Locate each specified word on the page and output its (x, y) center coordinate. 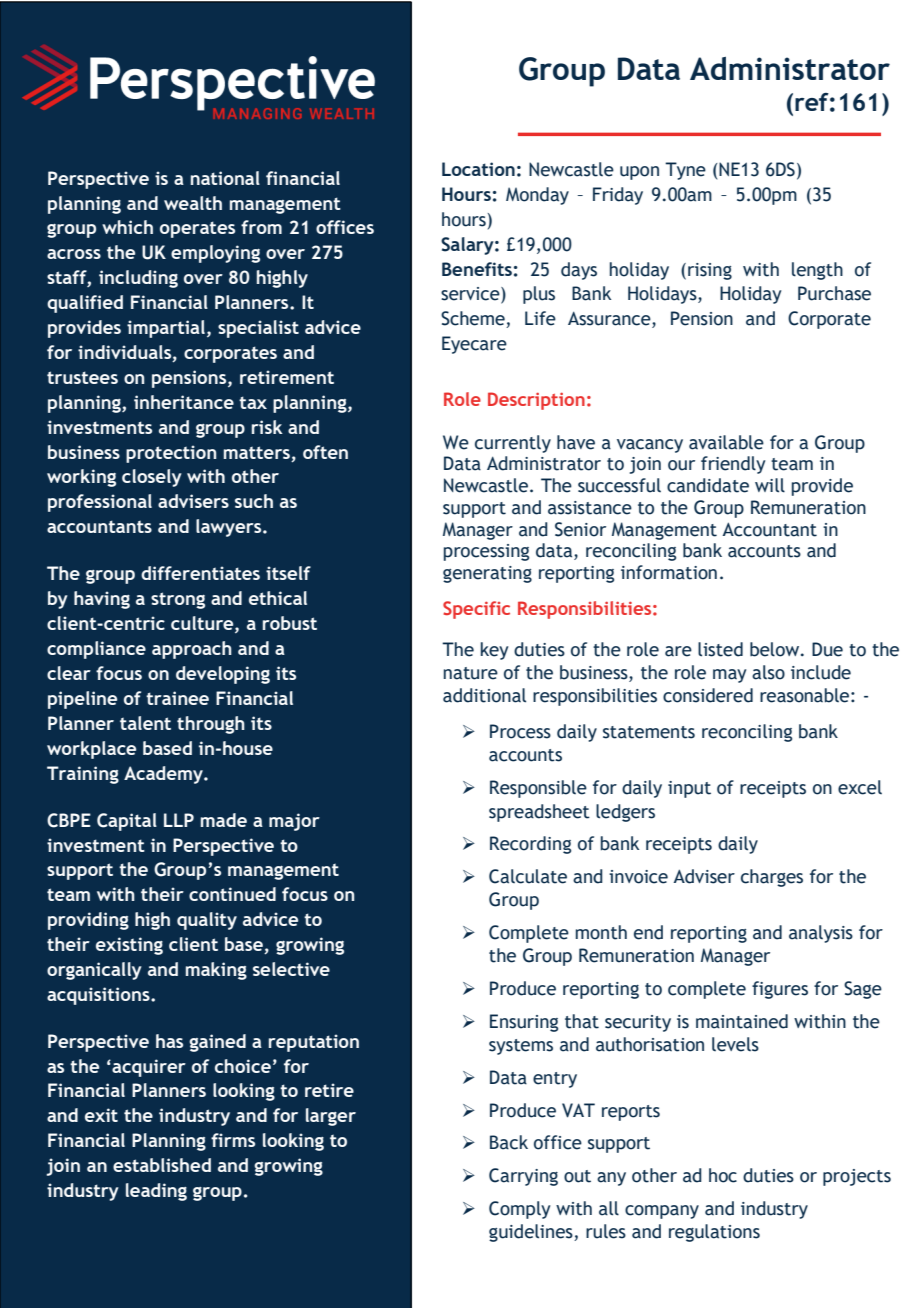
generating (487, 574)
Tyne (685, 171)
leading (156, 1192)
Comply (520, 1210)
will (770, 485)
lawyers (230, 528)
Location (478, 169)
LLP (179, 820)
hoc (723, 1175)
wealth (193, 203)
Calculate (528, 876)
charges (772, 878)
